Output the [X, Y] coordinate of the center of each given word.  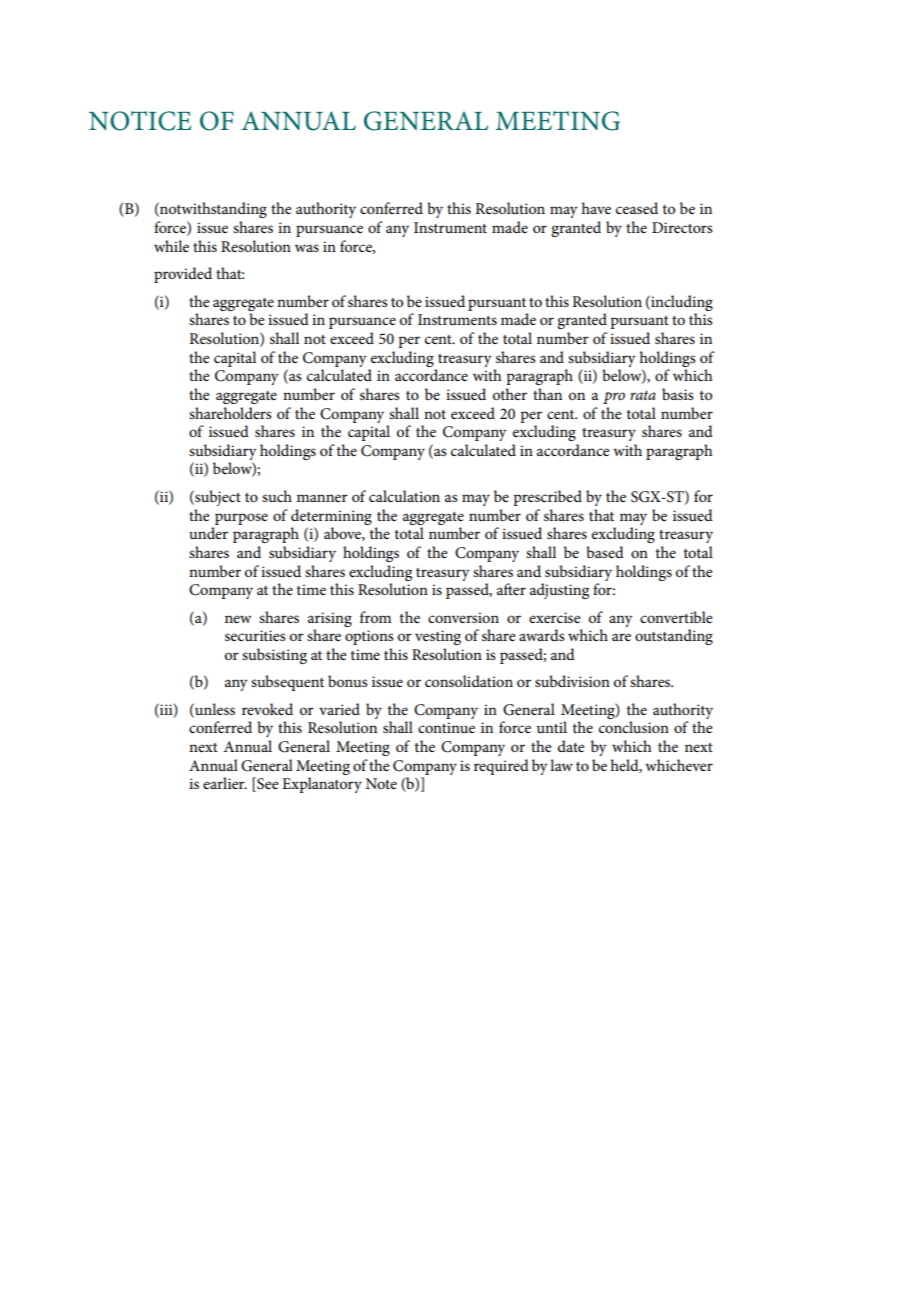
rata [643, 395]
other [510, 394]
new [238, 619]
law [561, 765]
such [277, 496]
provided [183, 275]
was [307, 248]
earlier [225, 783]
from [375, 617]
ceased [637, 208]
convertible [676, 617]
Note [381, 783]
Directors [682, 227]
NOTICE [140, 121]
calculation [404, 496]
